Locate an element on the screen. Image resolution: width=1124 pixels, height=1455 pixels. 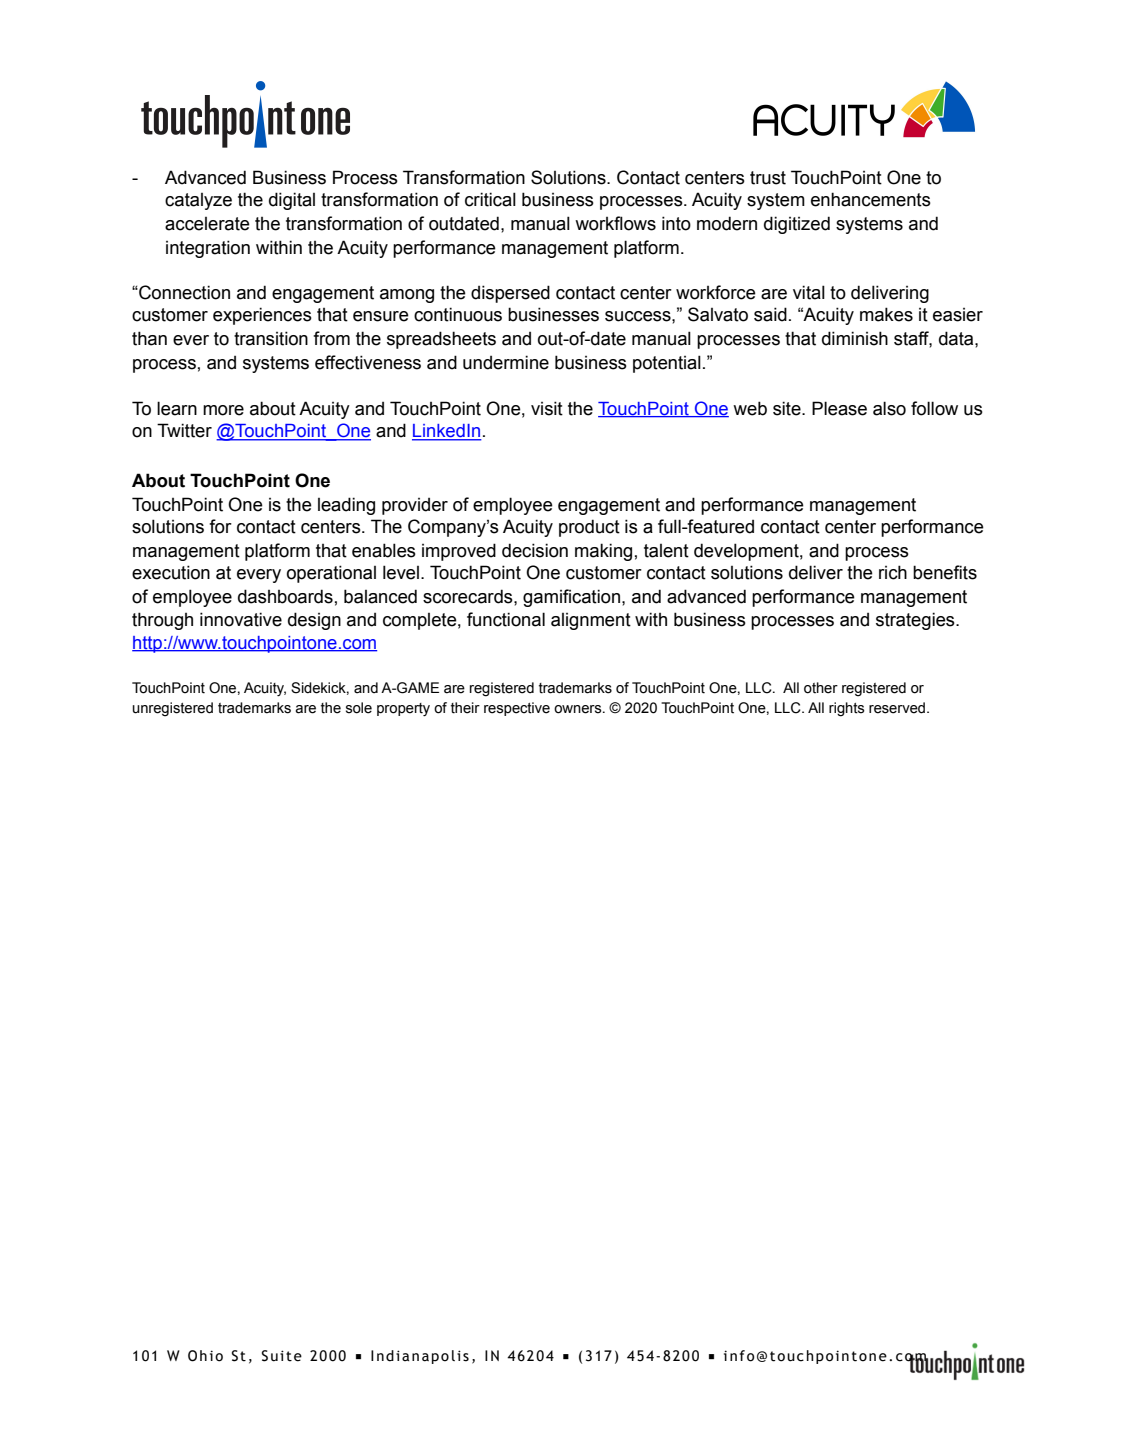
enhancements is located at coordinates (871, 199).
